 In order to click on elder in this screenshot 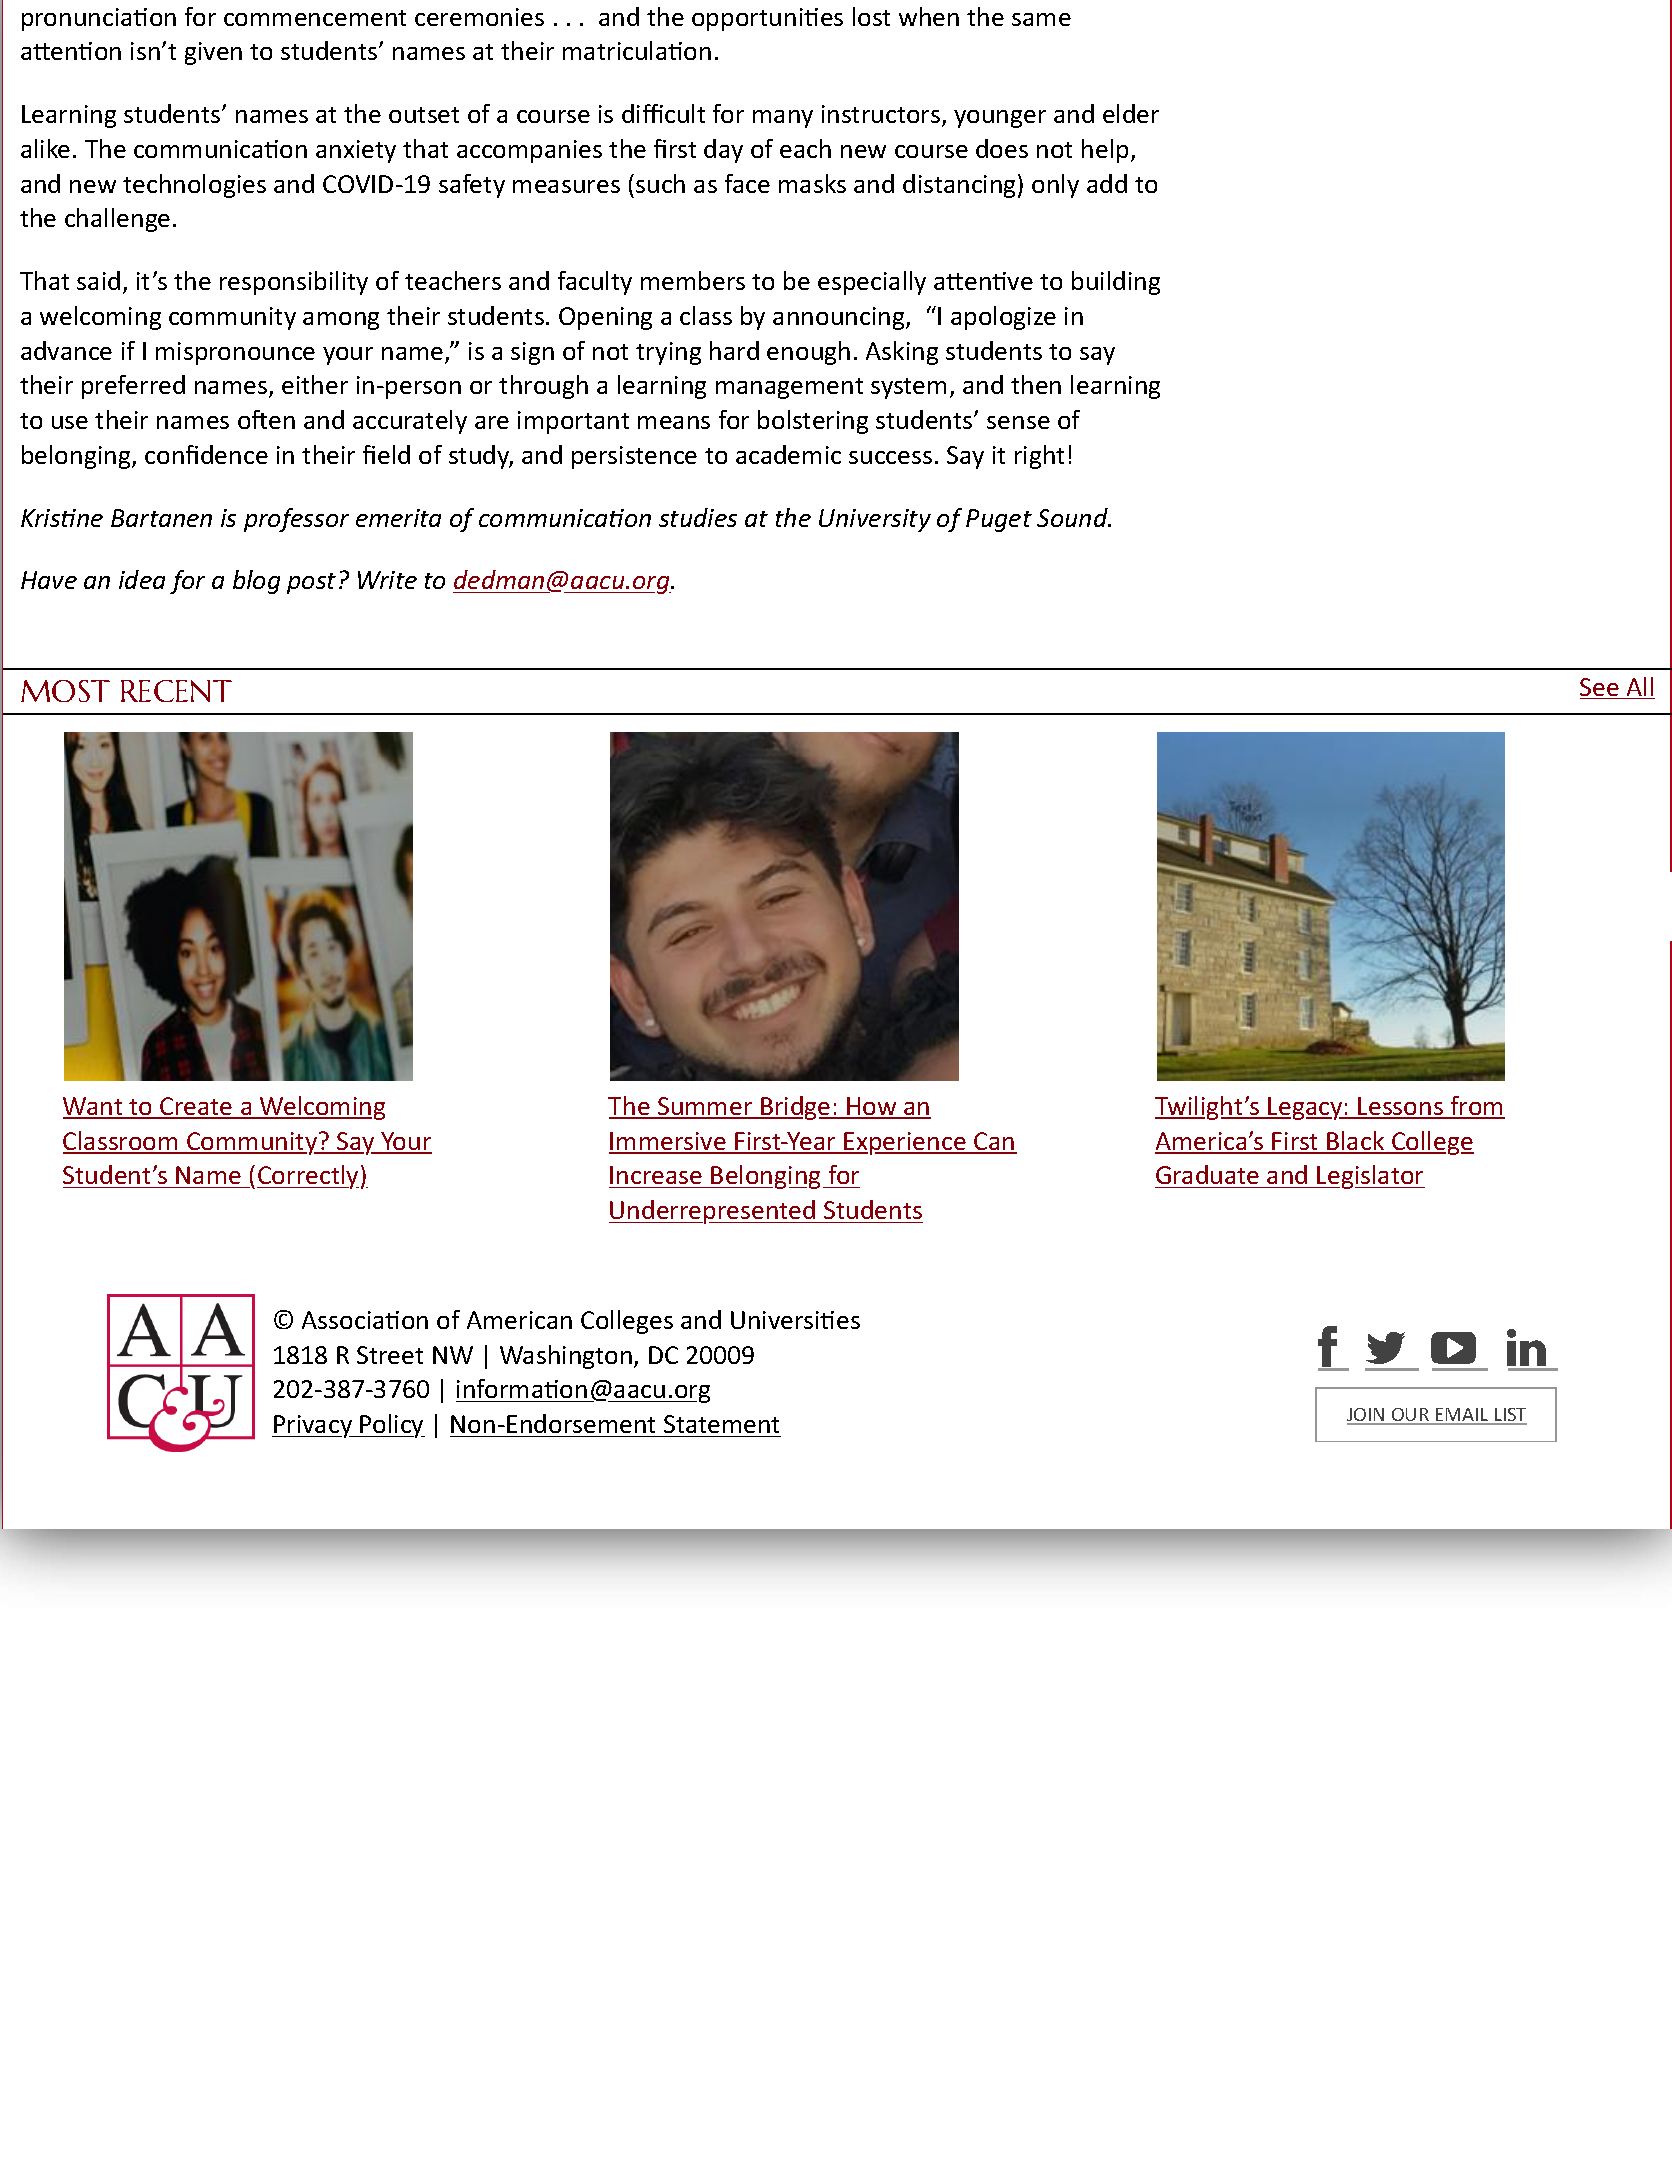, I will do `click(1131, 113)`.
